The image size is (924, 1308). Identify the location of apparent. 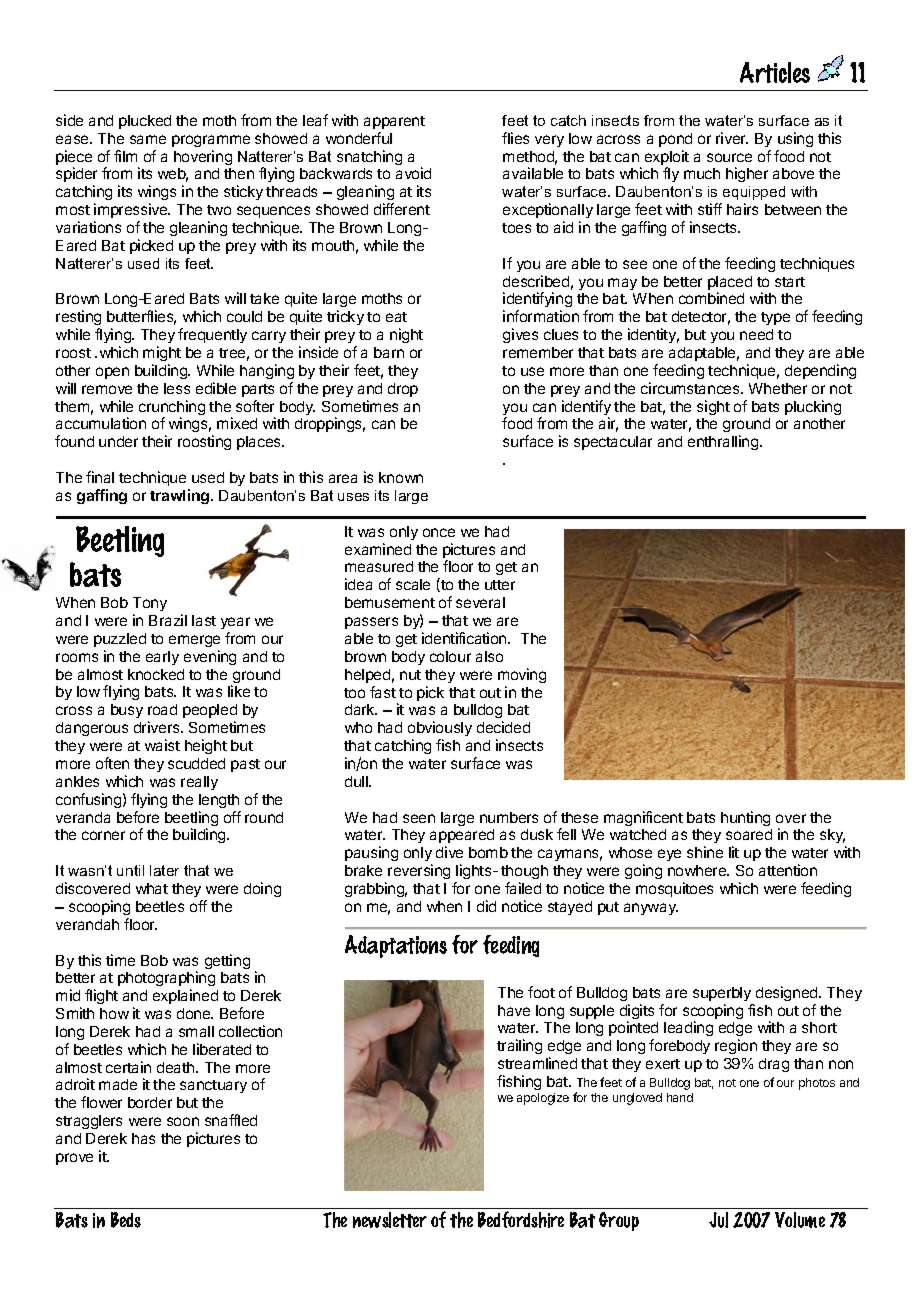
(394, 122).
